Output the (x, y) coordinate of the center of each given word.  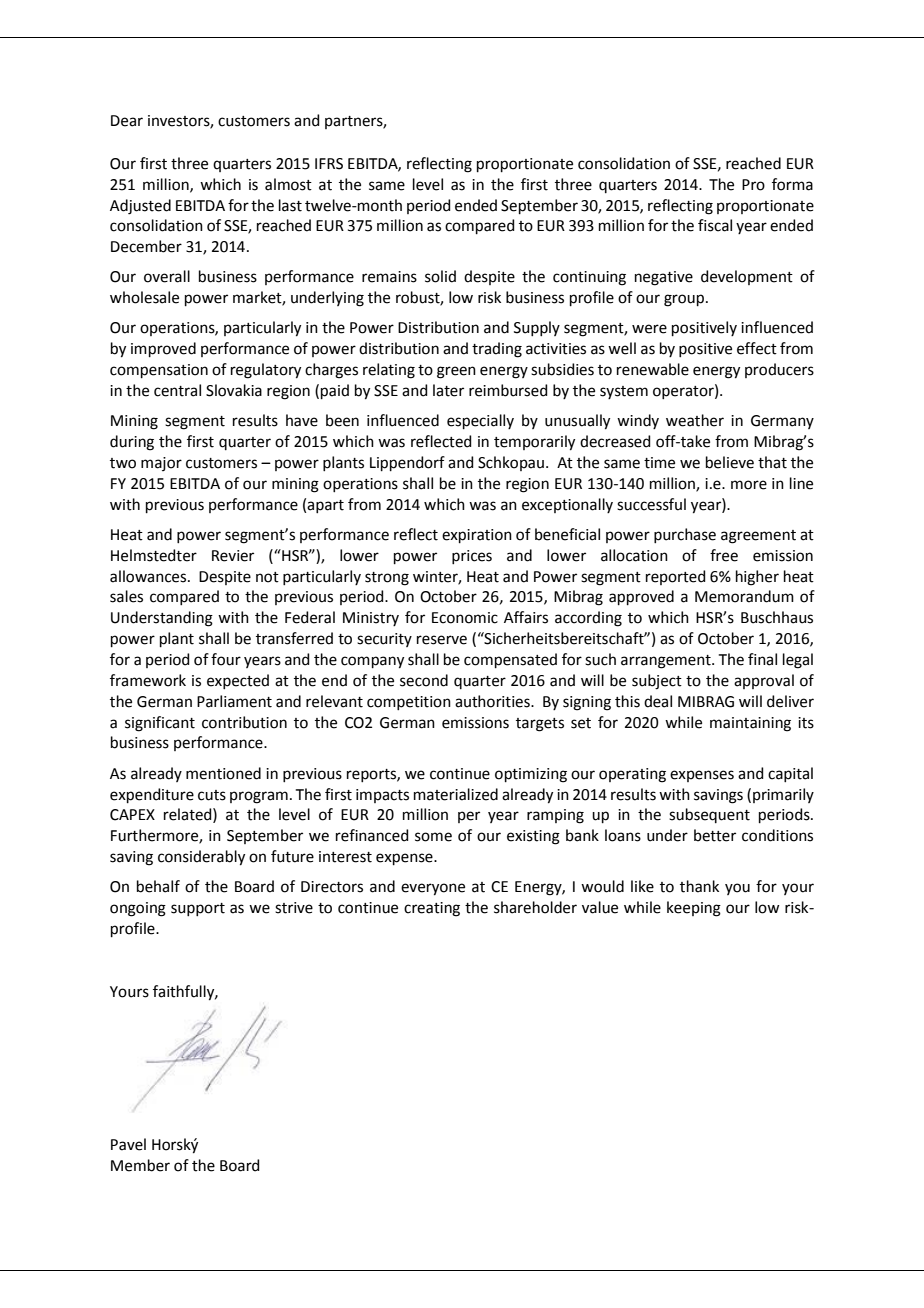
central (177, 390)
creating (432, 909)
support (198, 909)
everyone (433, 889)
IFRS (329, 164)
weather (695, 420)
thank (699, 886)
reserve (442, 640)
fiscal (715, 225)
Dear (127, 121)
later (448, 390)
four (226, 659)
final (762, 659)
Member (140, 1165)
